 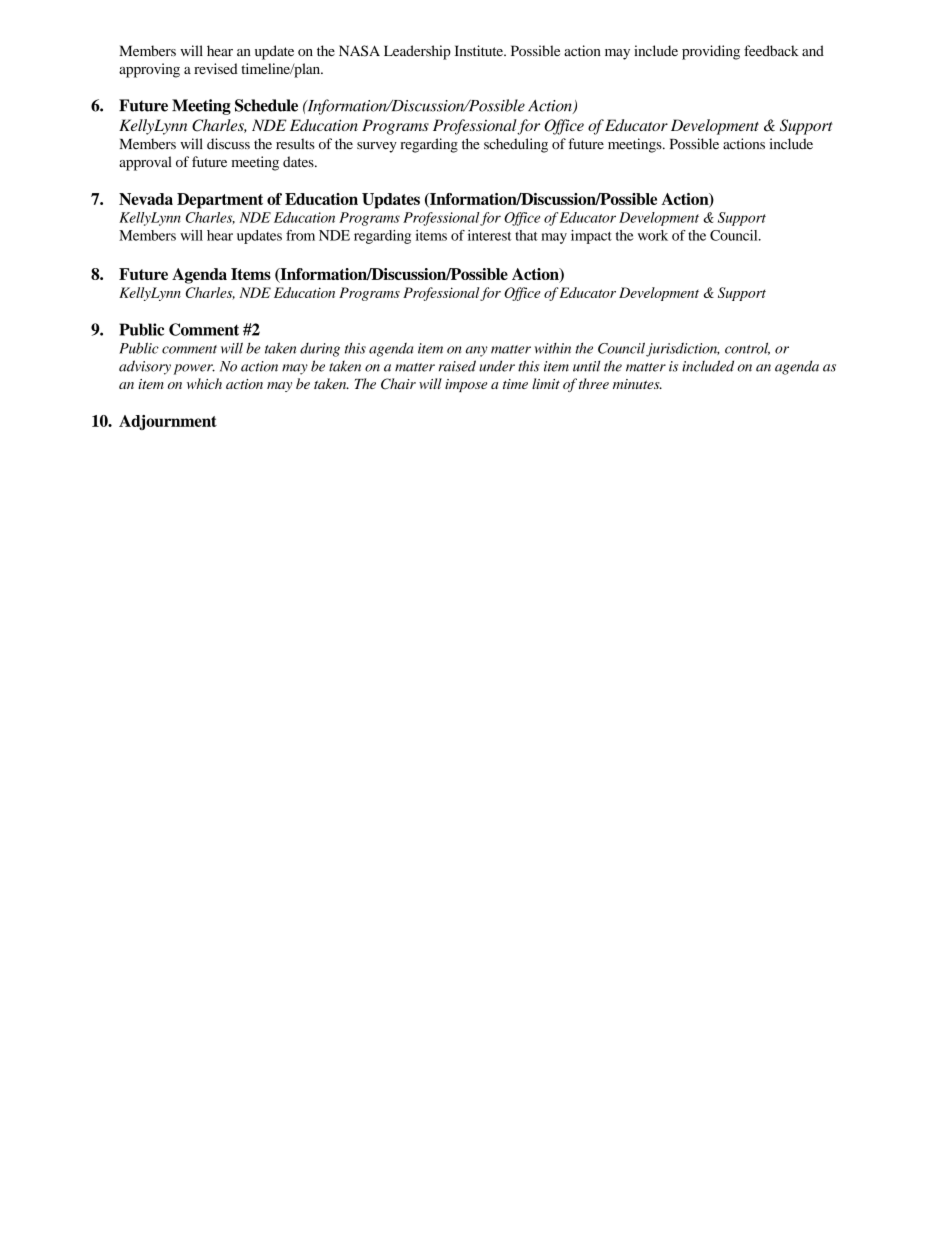 What do you see at coordinates (490, 235) in the screenshot?
I see `interest` at bounding box center [490, 235].
